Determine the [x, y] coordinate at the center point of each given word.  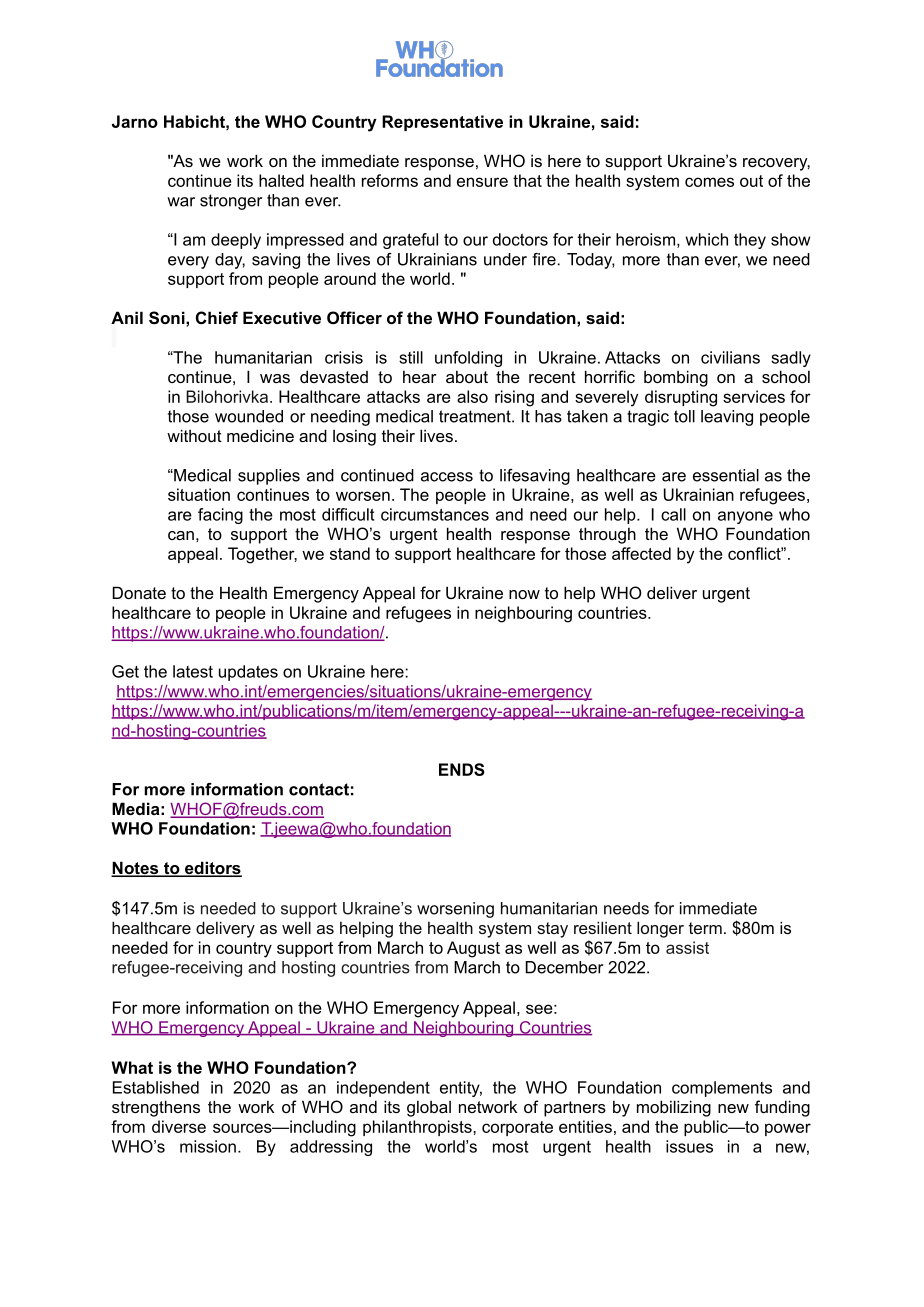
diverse [179, 1126]
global [429, 1108]
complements [722, 1089]
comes [709, 182]
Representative [442, 123]
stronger [231, 202]
